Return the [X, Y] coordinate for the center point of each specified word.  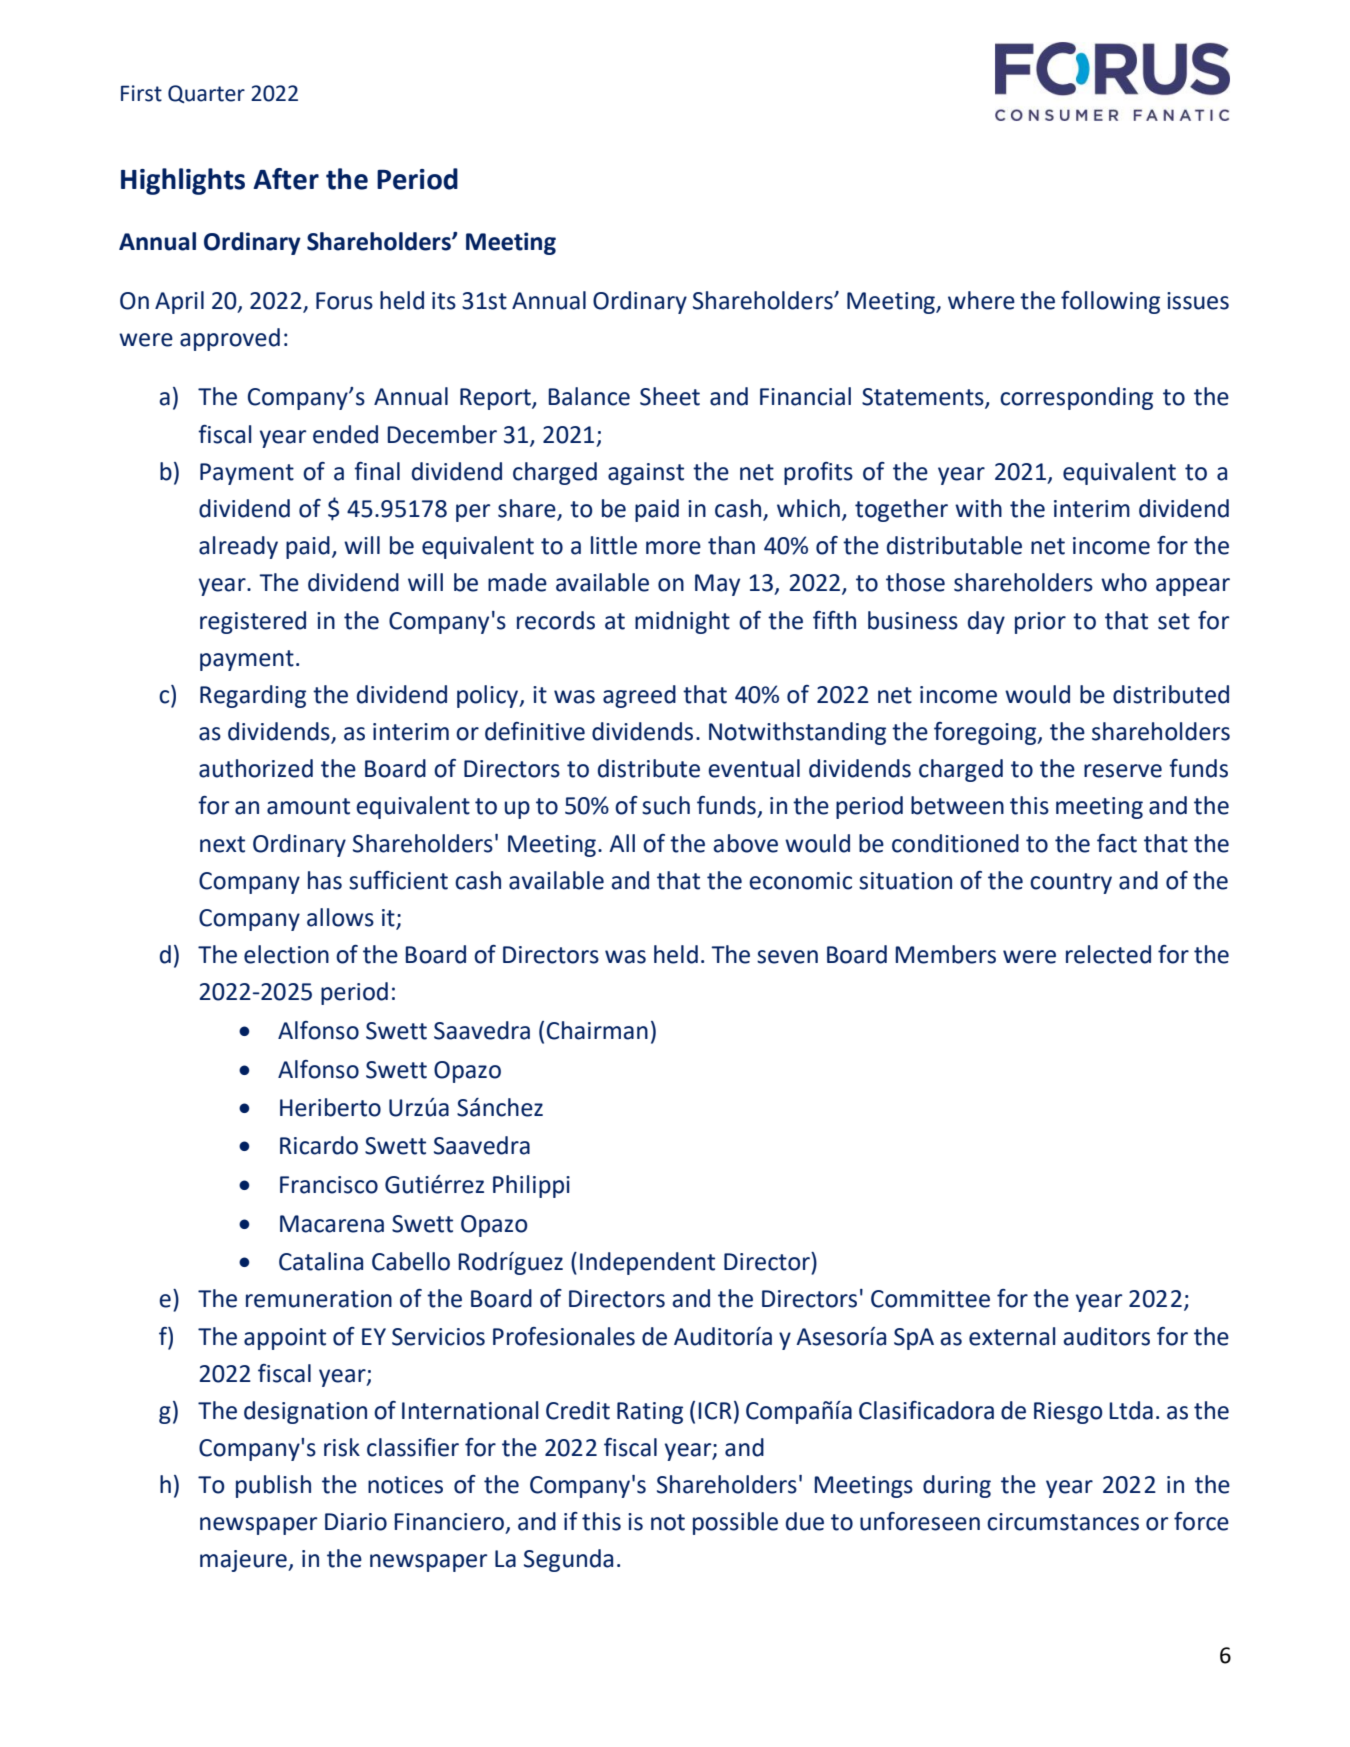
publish [273, 1486]
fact [1117, 843]
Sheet [670, 396]
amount [308, 806]
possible [735, 1523]
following [1110, 302]
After [286, 179]
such [666, 805]
